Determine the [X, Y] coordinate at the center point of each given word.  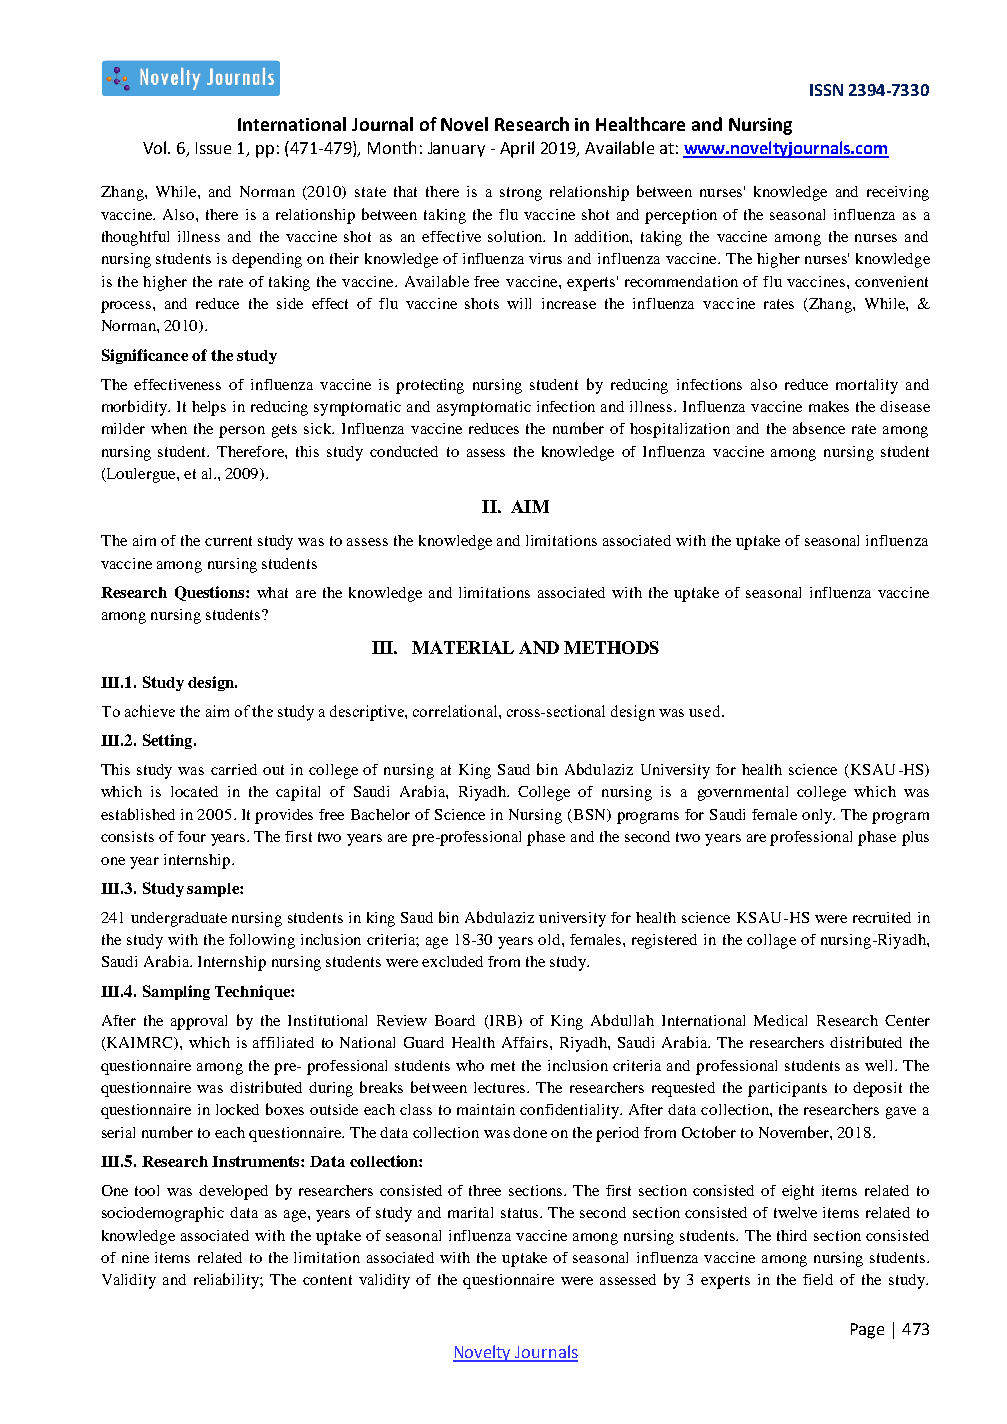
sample [214, 890]
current [228, 541]
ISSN [826, 90]
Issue [213, 148]
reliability [227, 1281]
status [521, 1213]
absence [819, 428]
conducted [404, 451]
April [517, 149]
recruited [882, 917]
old [550, 939]
